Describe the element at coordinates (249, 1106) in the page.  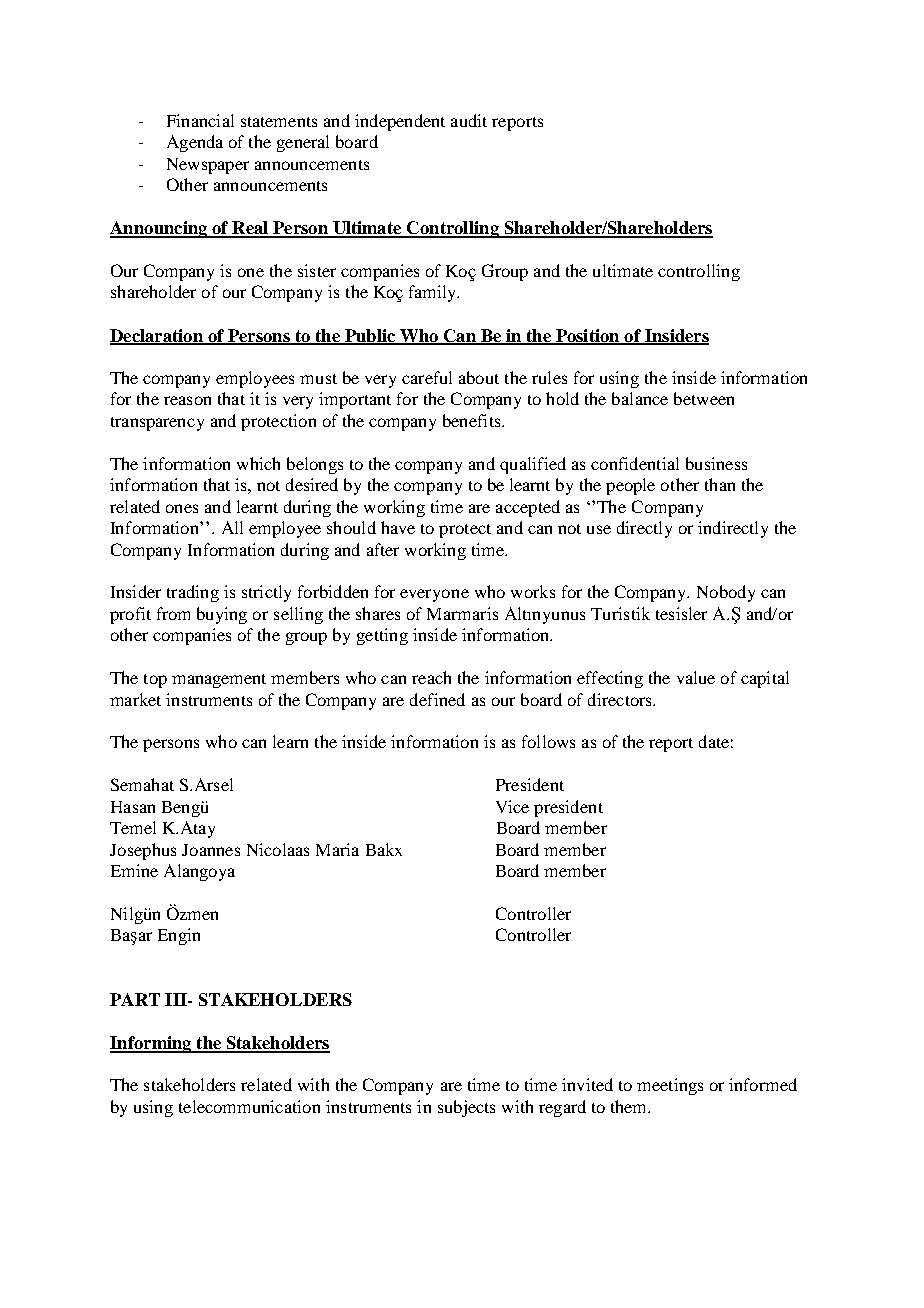
I see `telecommunication` at that location.
